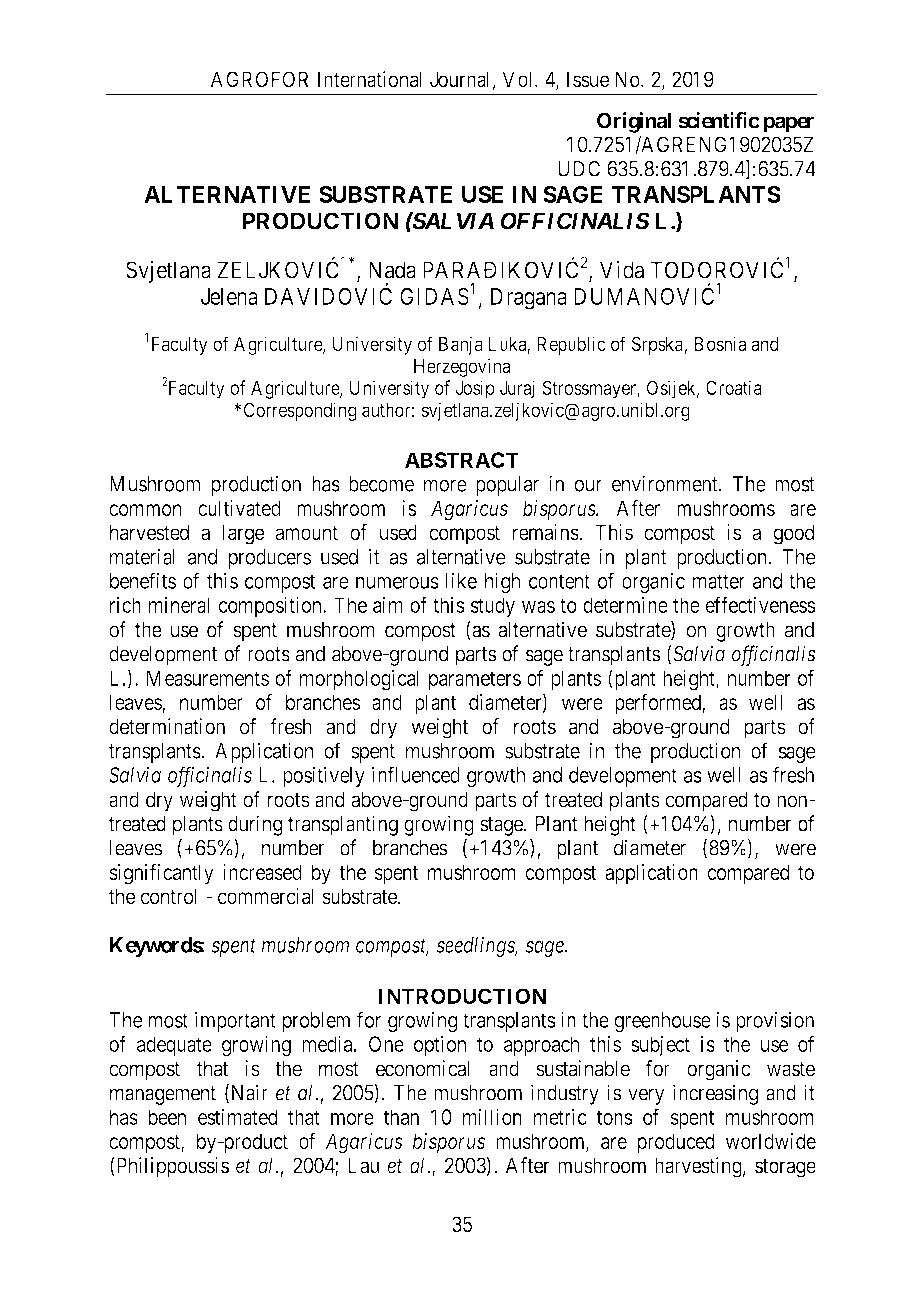 This page has height=1305, width=924. What do you see at coordinates (719, 581) in the page?
I see `matter` at bounding box center [719, 581].
